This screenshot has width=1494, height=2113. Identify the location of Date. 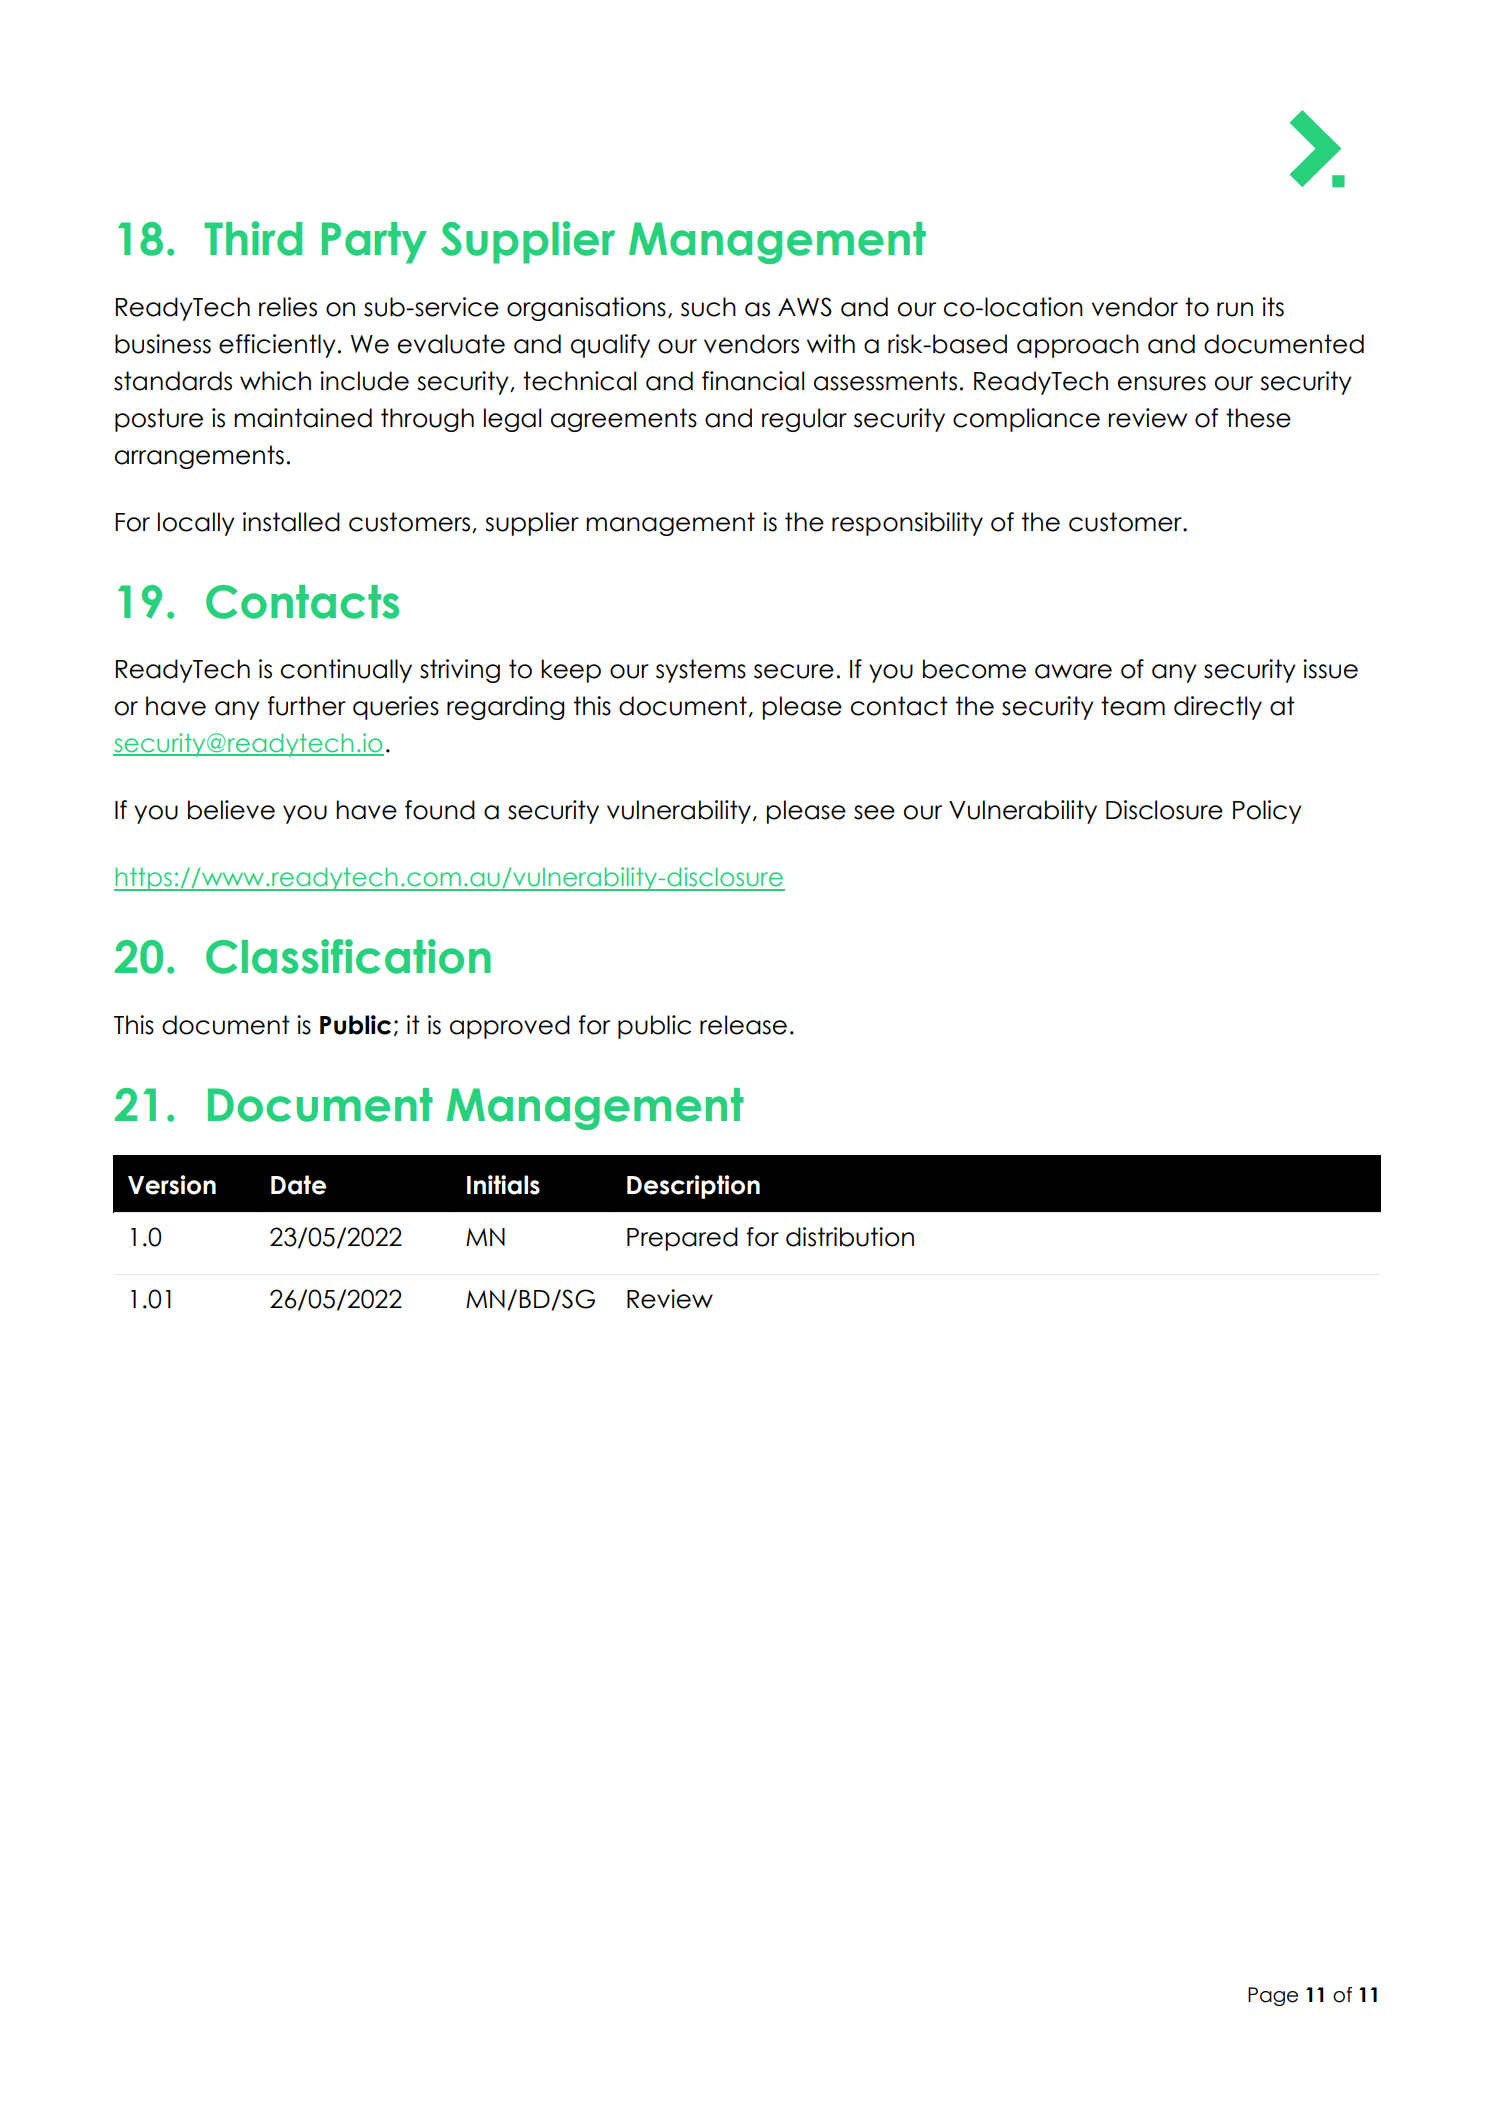
(298, 1185).
